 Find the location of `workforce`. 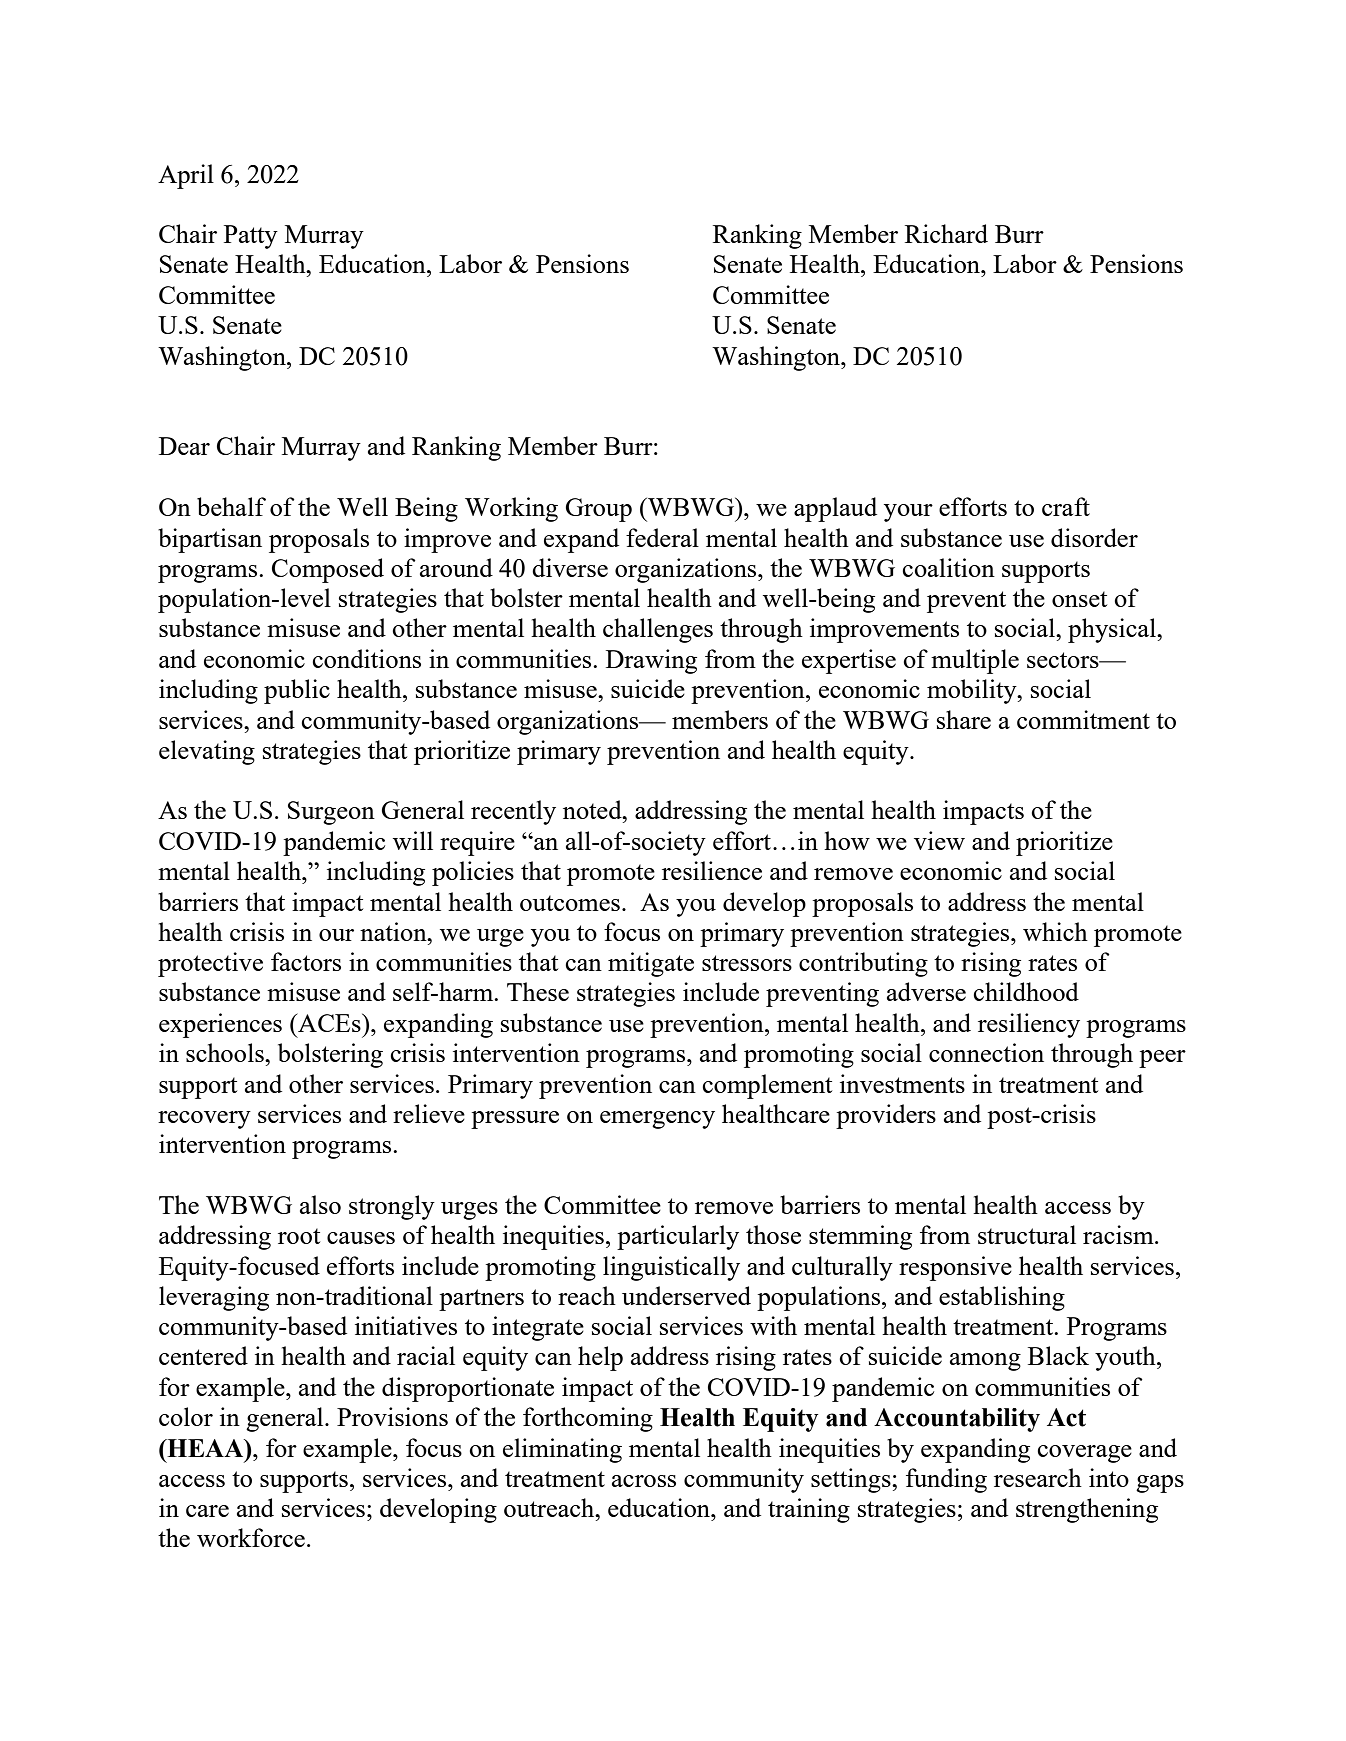

workforce is located at coordinates (251, 1537).
